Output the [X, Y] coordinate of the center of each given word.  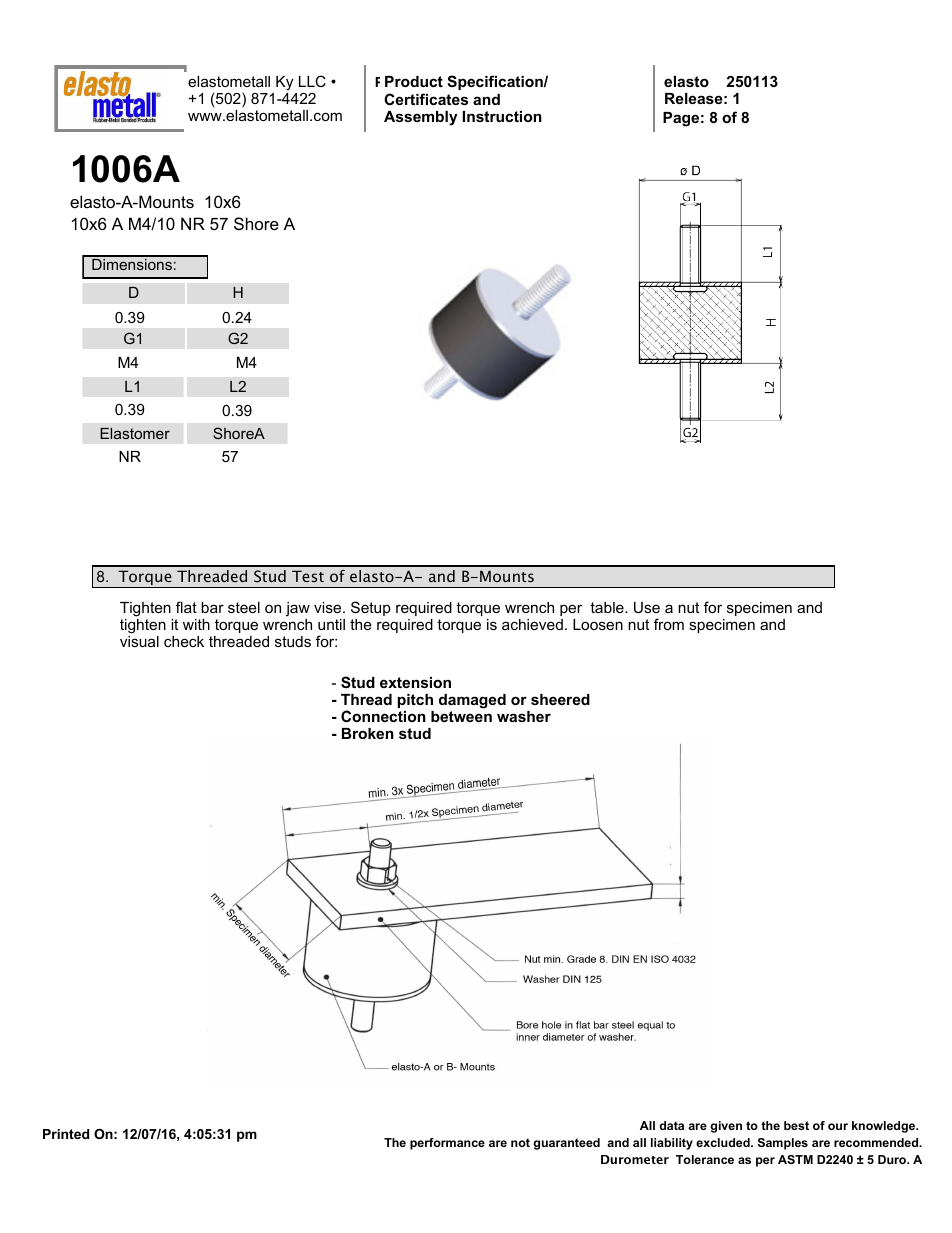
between [461, 716]
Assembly [421, 118]
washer [524, 716]
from [669, 624]
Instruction [502, 116]
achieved [532, 624]
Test [308, 576]
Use [647, 607]
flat [186, 607]
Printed [66, 1134]
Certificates [426, 99]
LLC [312, 81]
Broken [368, 733]
